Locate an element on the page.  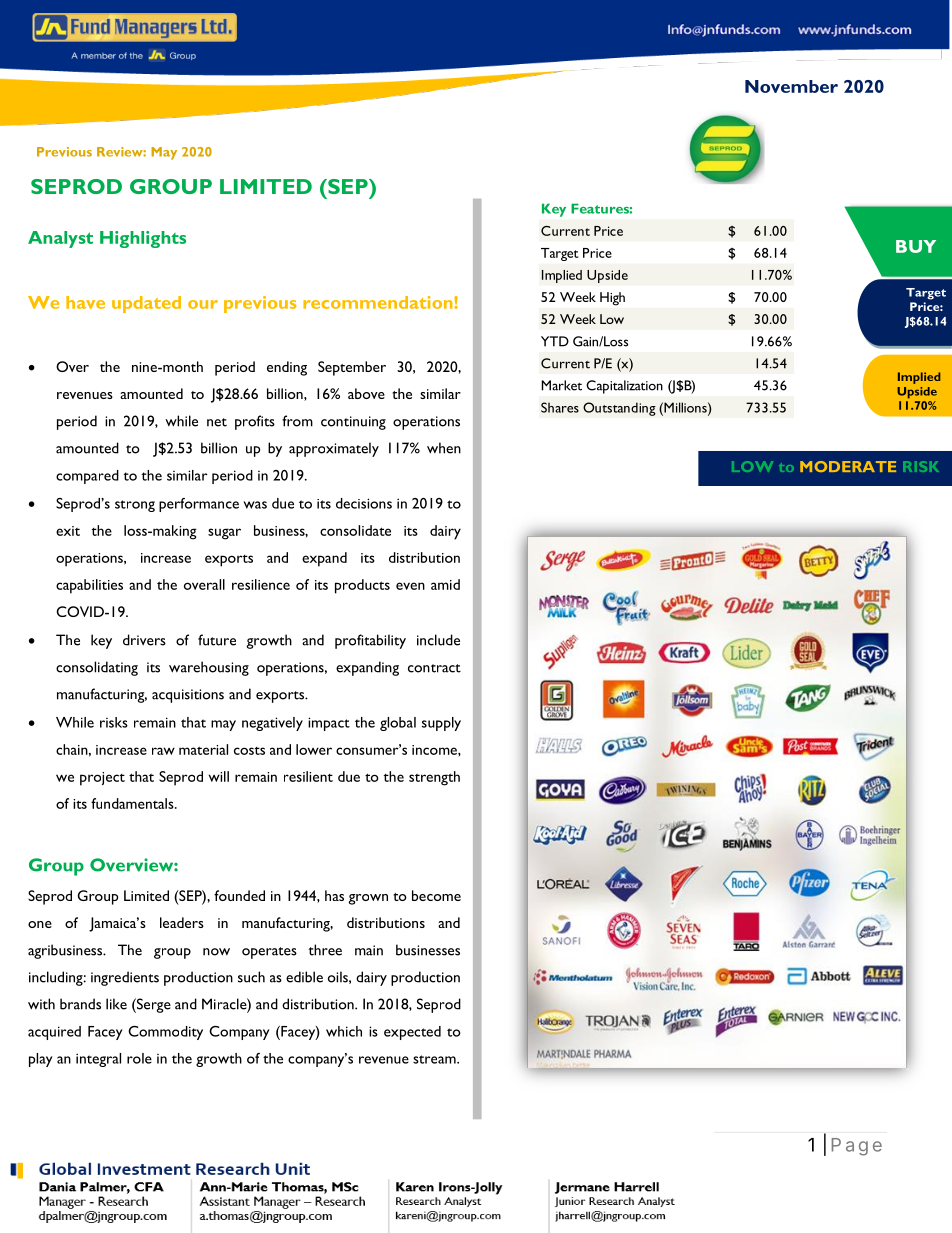
amid is located at coordinates (445, 584).
